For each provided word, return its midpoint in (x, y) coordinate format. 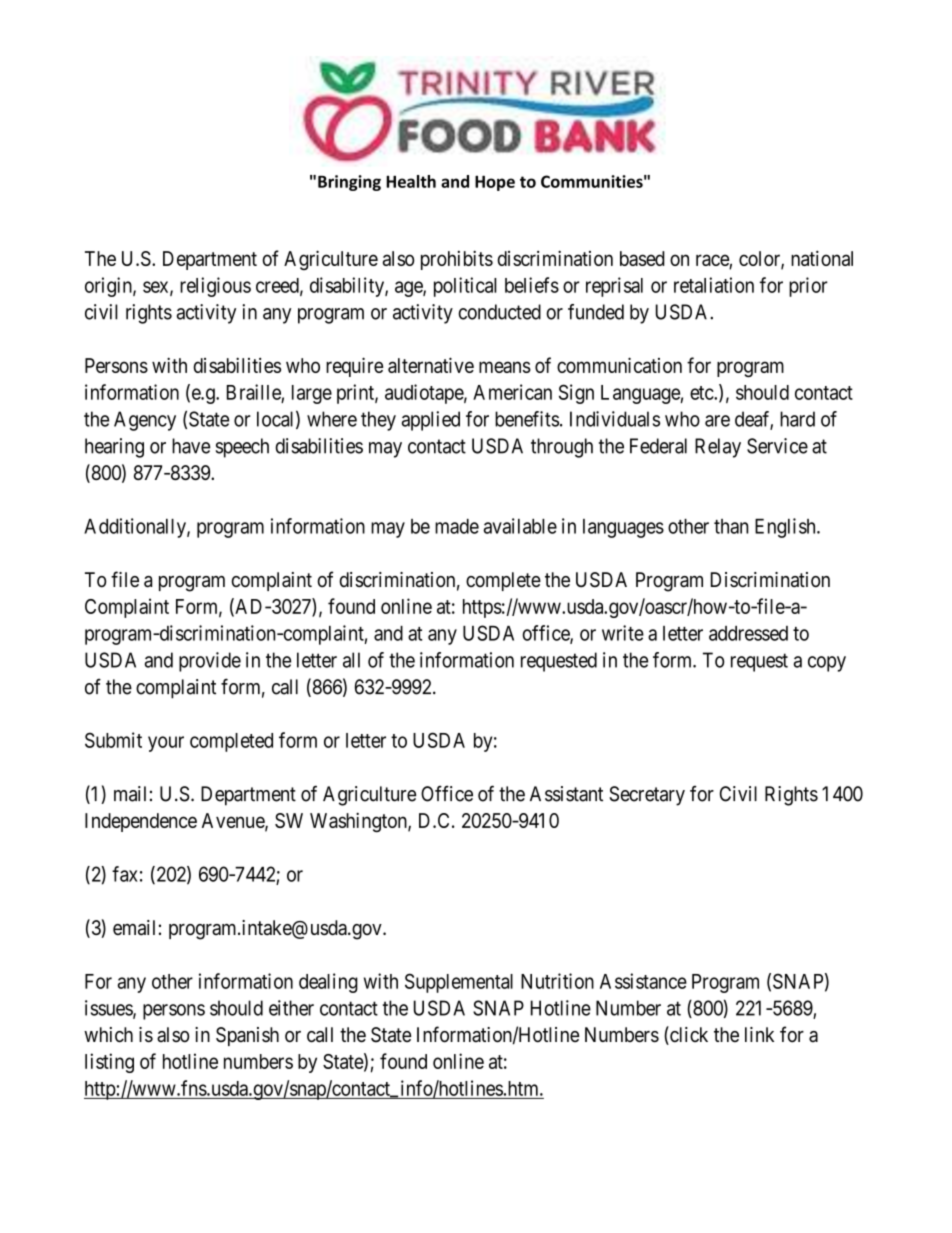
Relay (718, 448)
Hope (495, 183)
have (191, 446)
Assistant (566, 794)
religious (215, 287)
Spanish (247, 1036)
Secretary (647, 796)
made (457, 526)
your (166, 744)
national (822, 258)
